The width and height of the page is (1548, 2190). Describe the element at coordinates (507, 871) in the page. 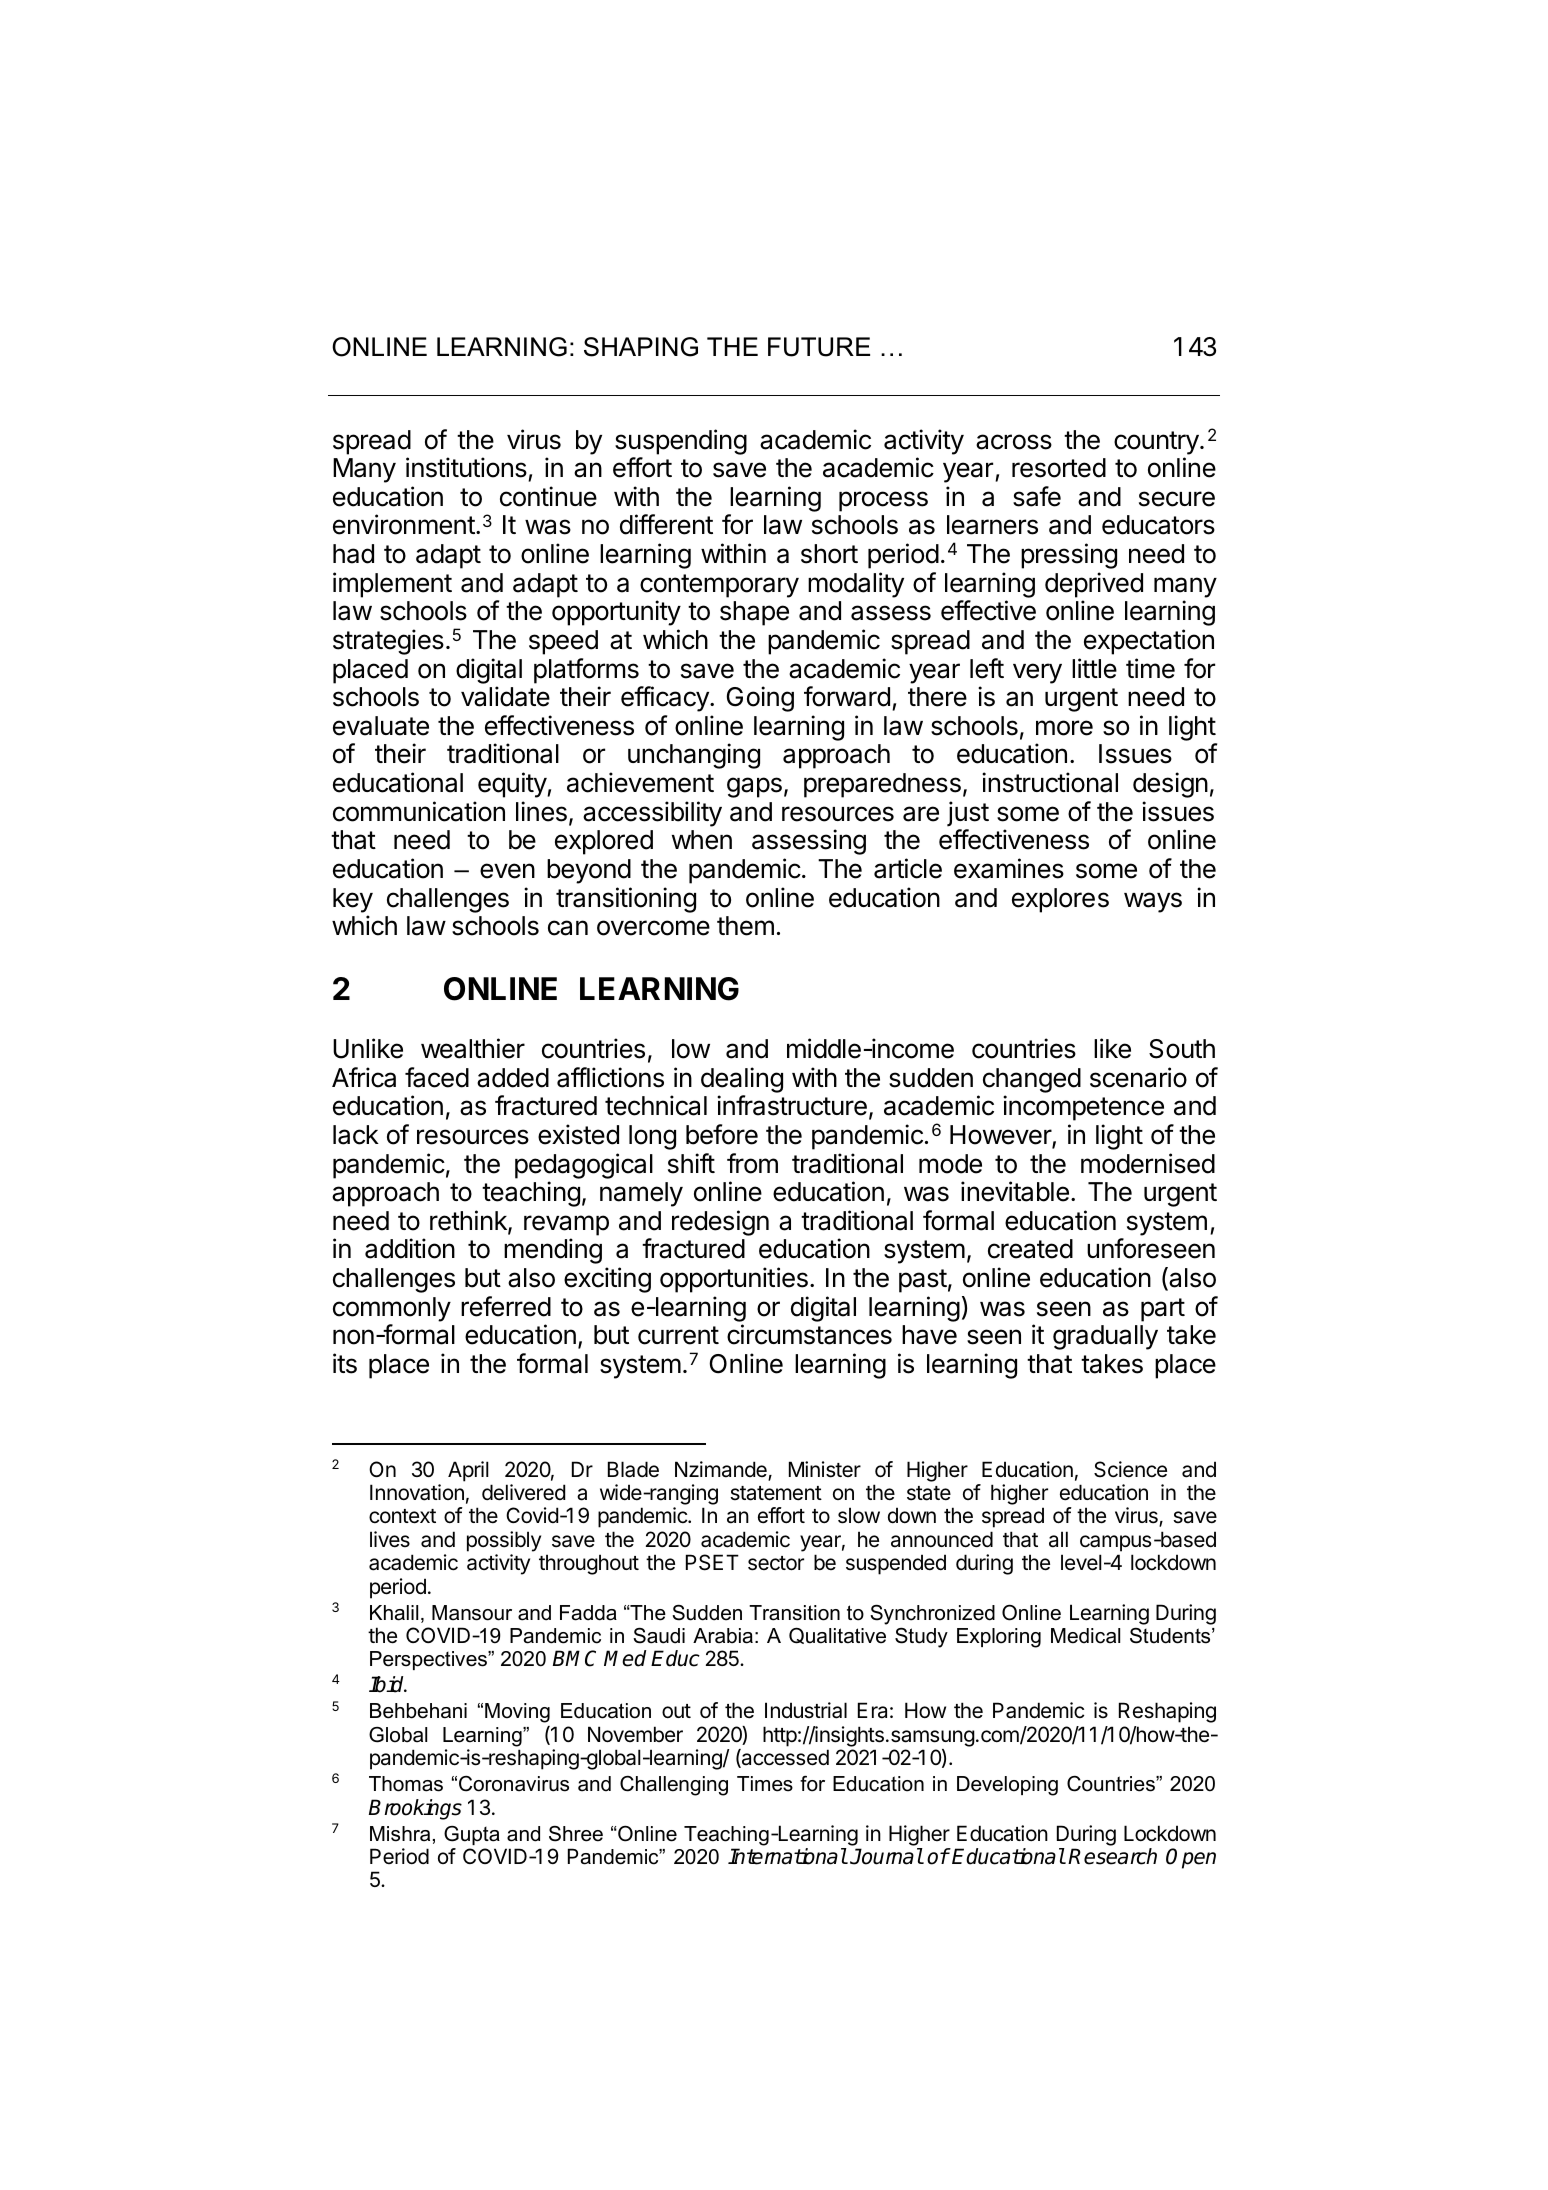

I see `even` at that location.
